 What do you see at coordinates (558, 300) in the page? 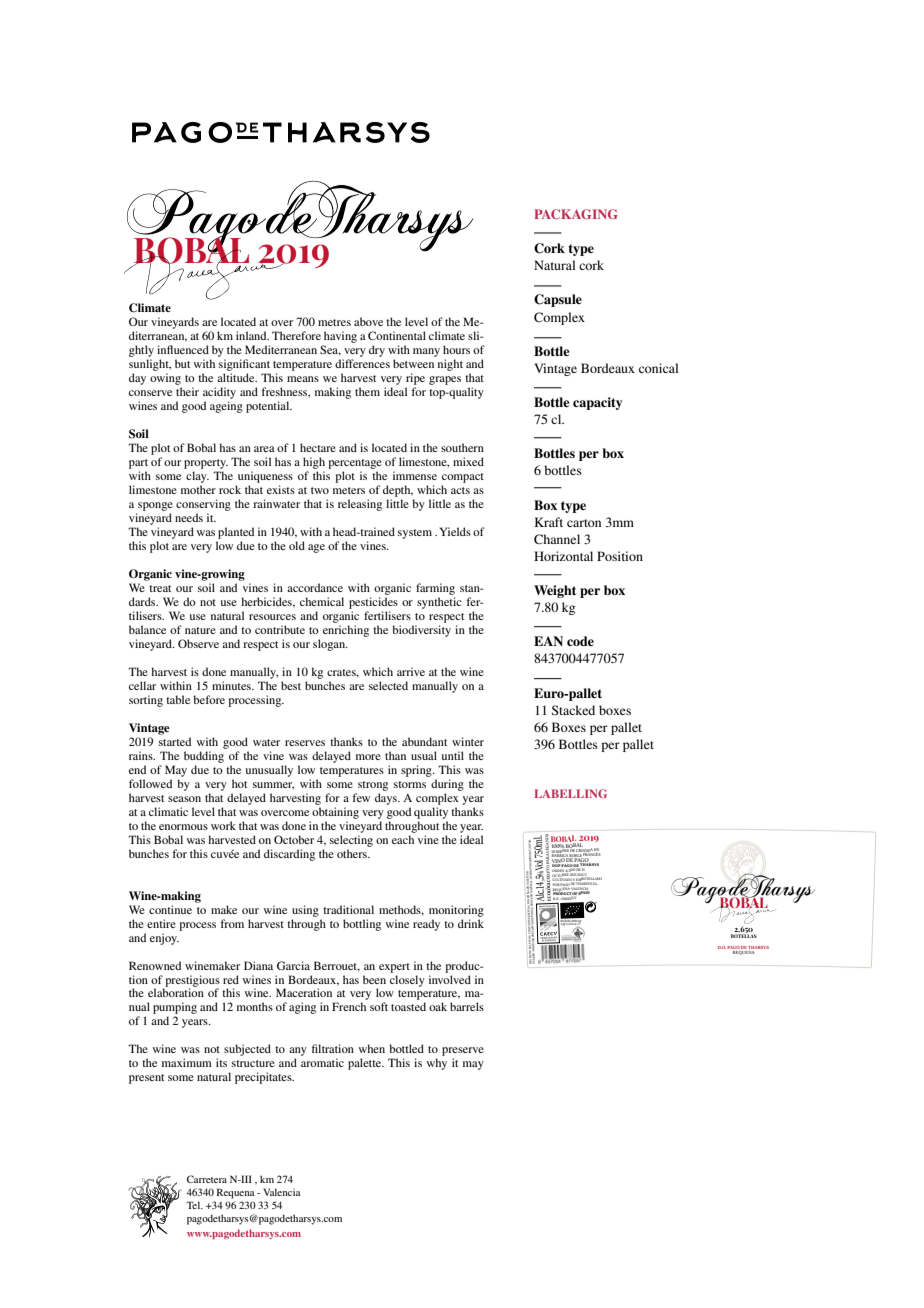
I see `Capsule` at bounding box center [558, 300].
